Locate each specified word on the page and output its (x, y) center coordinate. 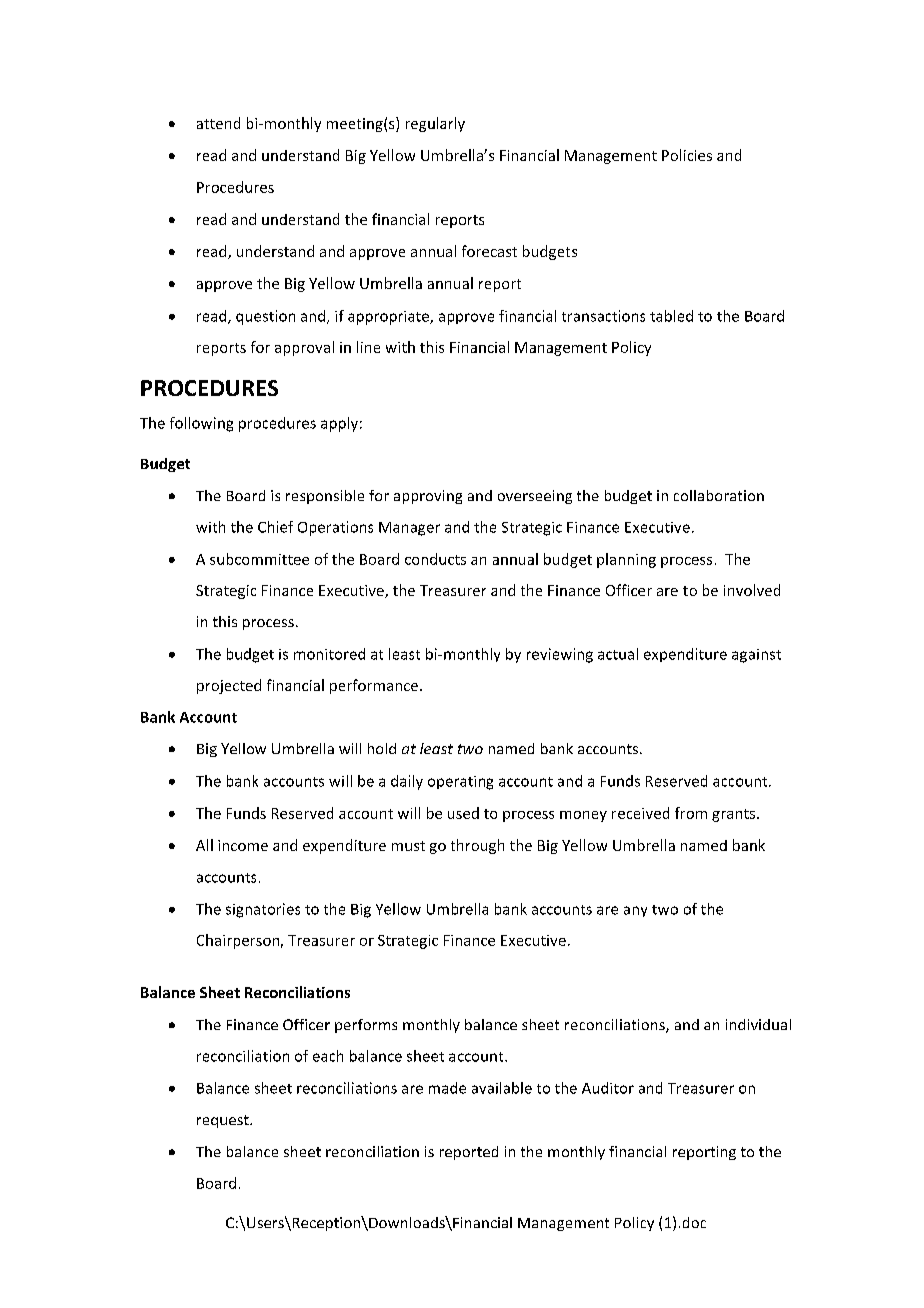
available (502, 1088)
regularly (435, 124)
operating (460, 783)
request (224, 1121)
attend (218, 123)
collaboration (719, 495)
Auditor (608, 1088)
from (691, 813)
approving (428, 497)
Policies (687, 155)
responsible (325, 497)
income (243, 845)
